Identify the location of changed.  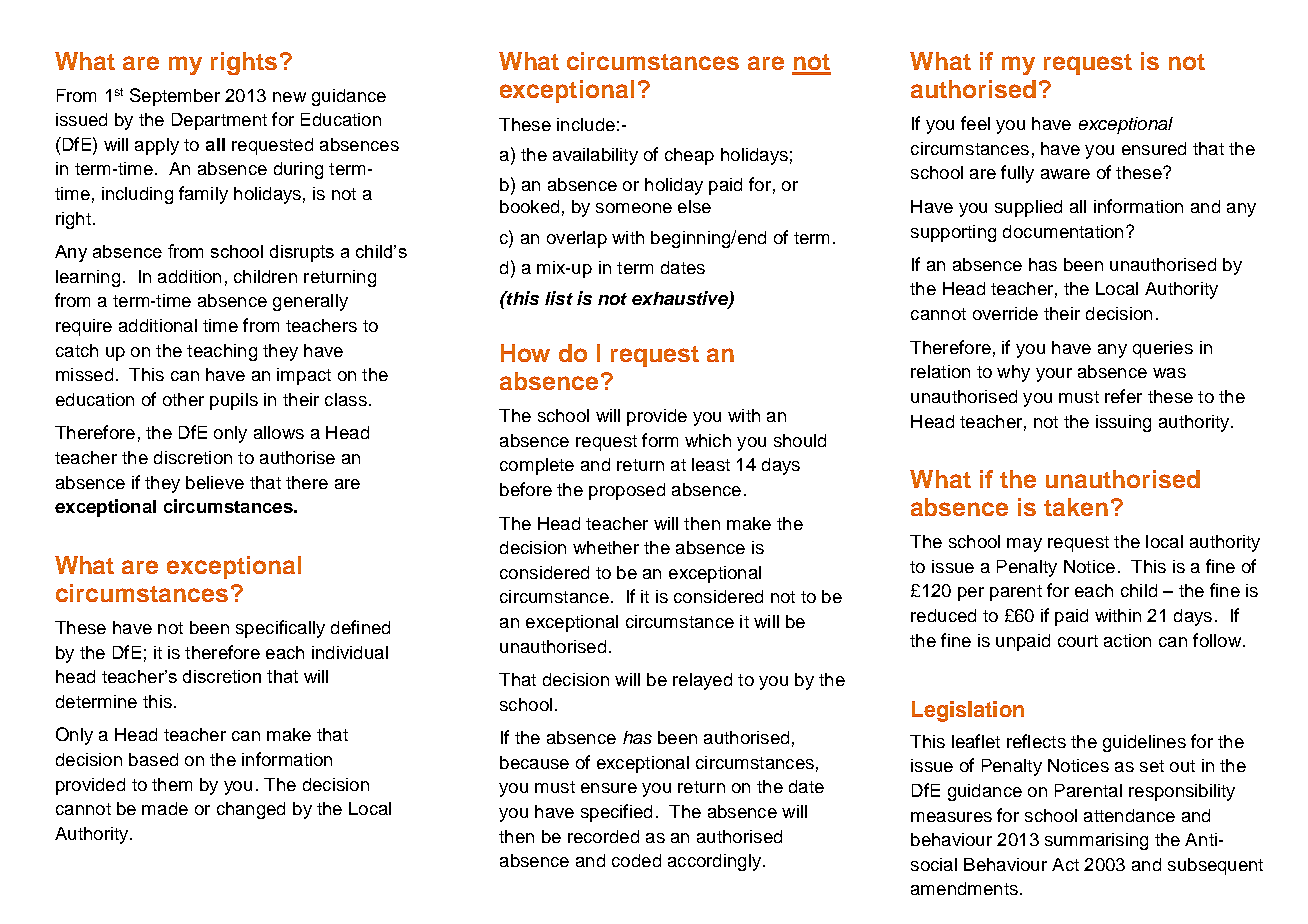
(251, 810).
